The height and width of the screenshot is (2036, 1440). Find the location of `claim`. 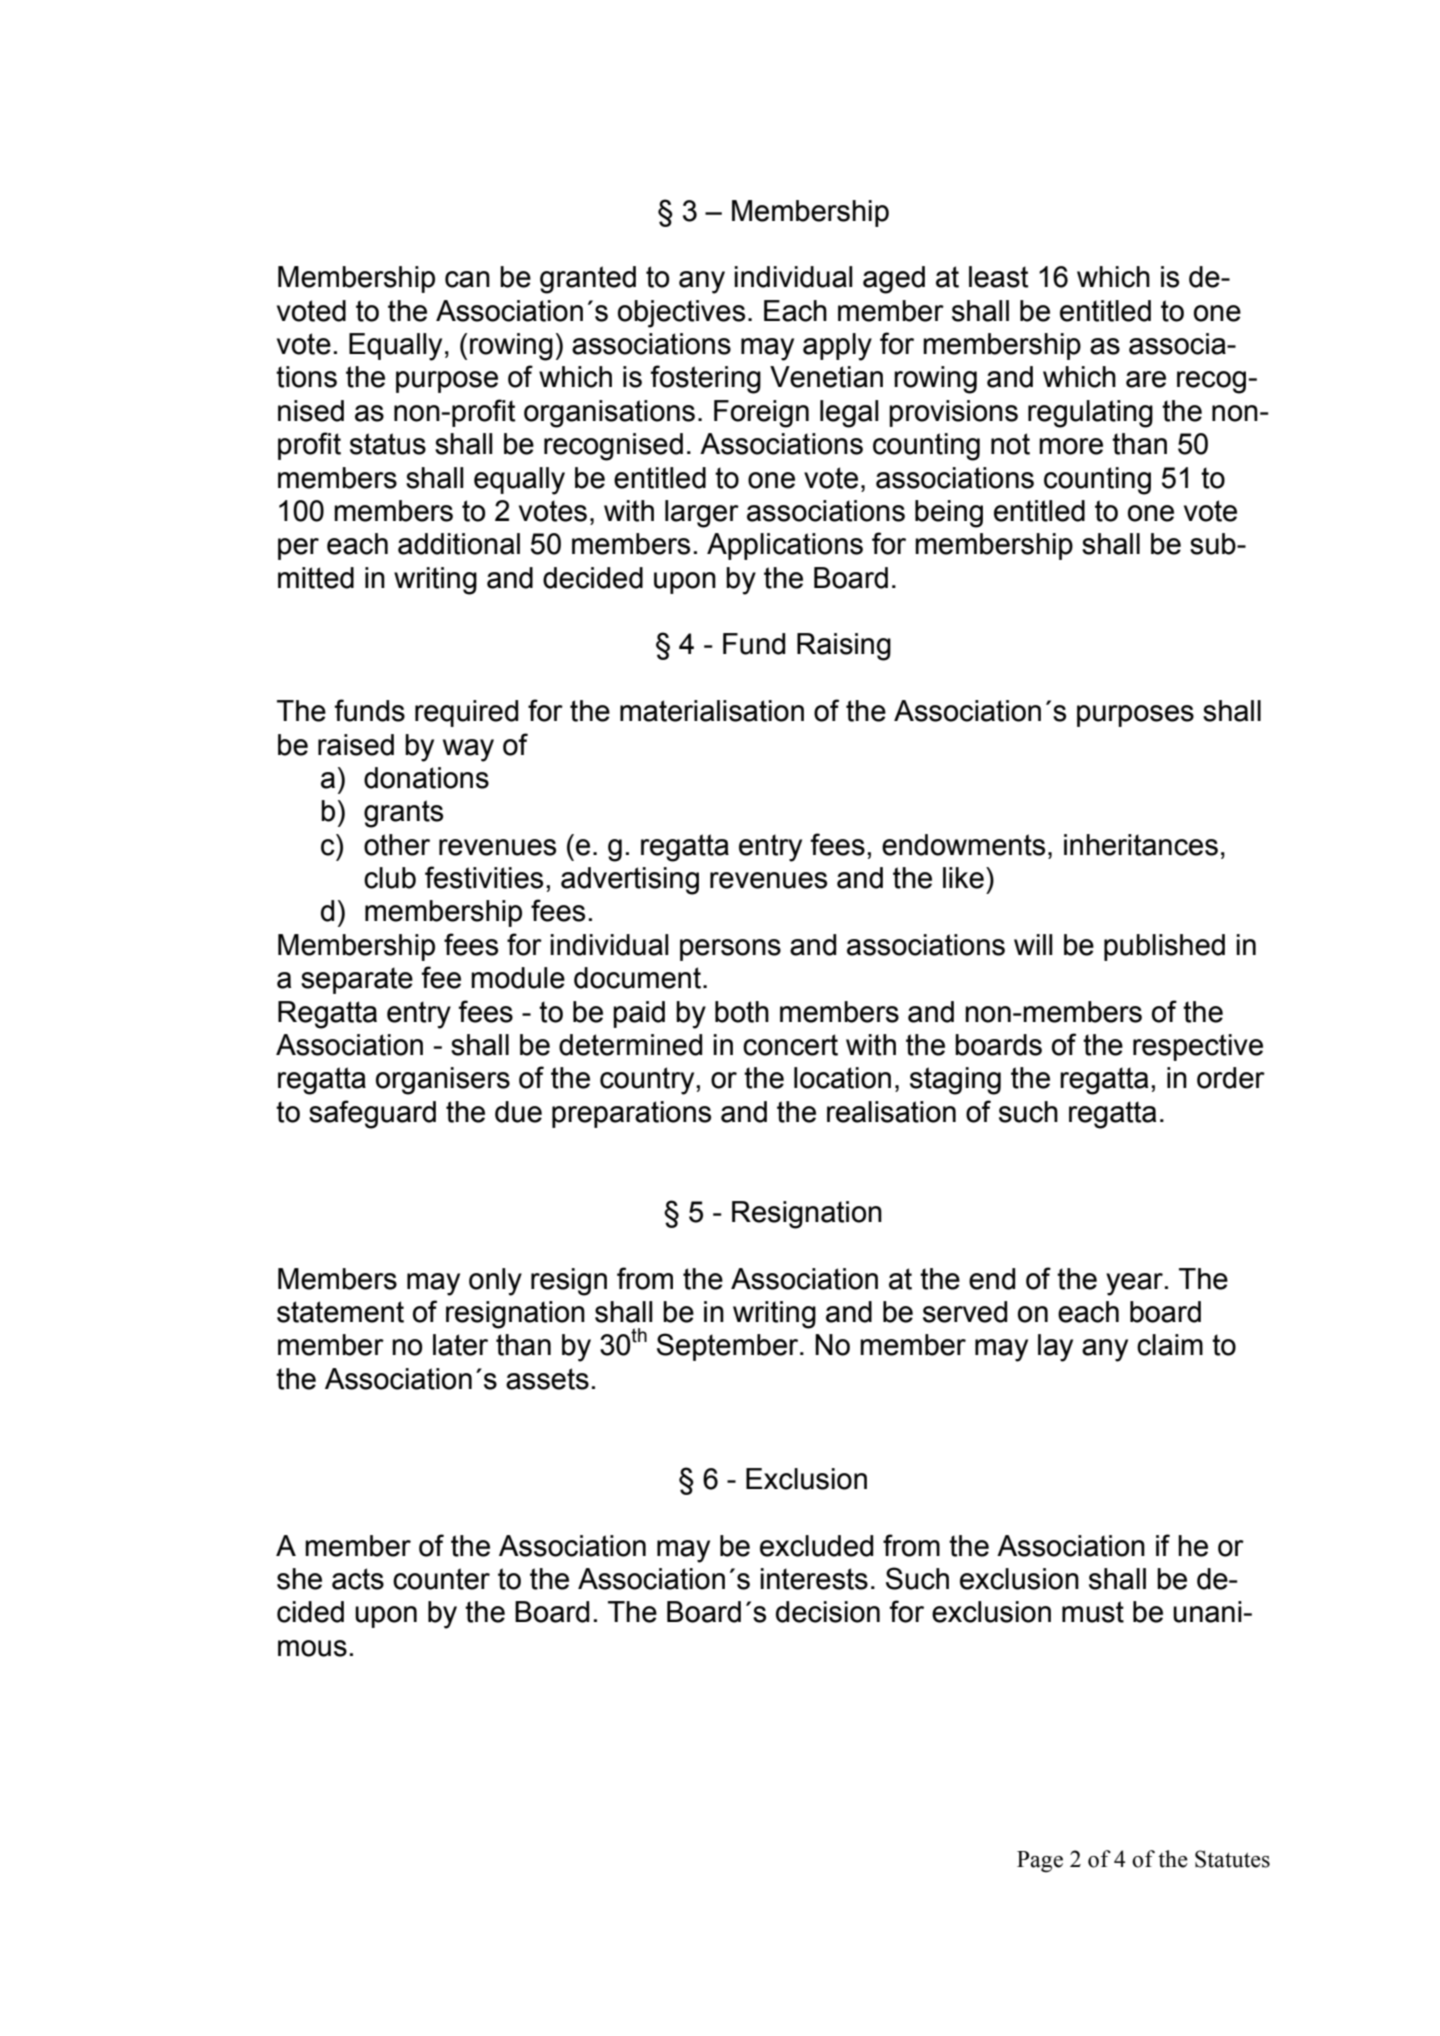

claim is located at coordinates (1170, 1345).
